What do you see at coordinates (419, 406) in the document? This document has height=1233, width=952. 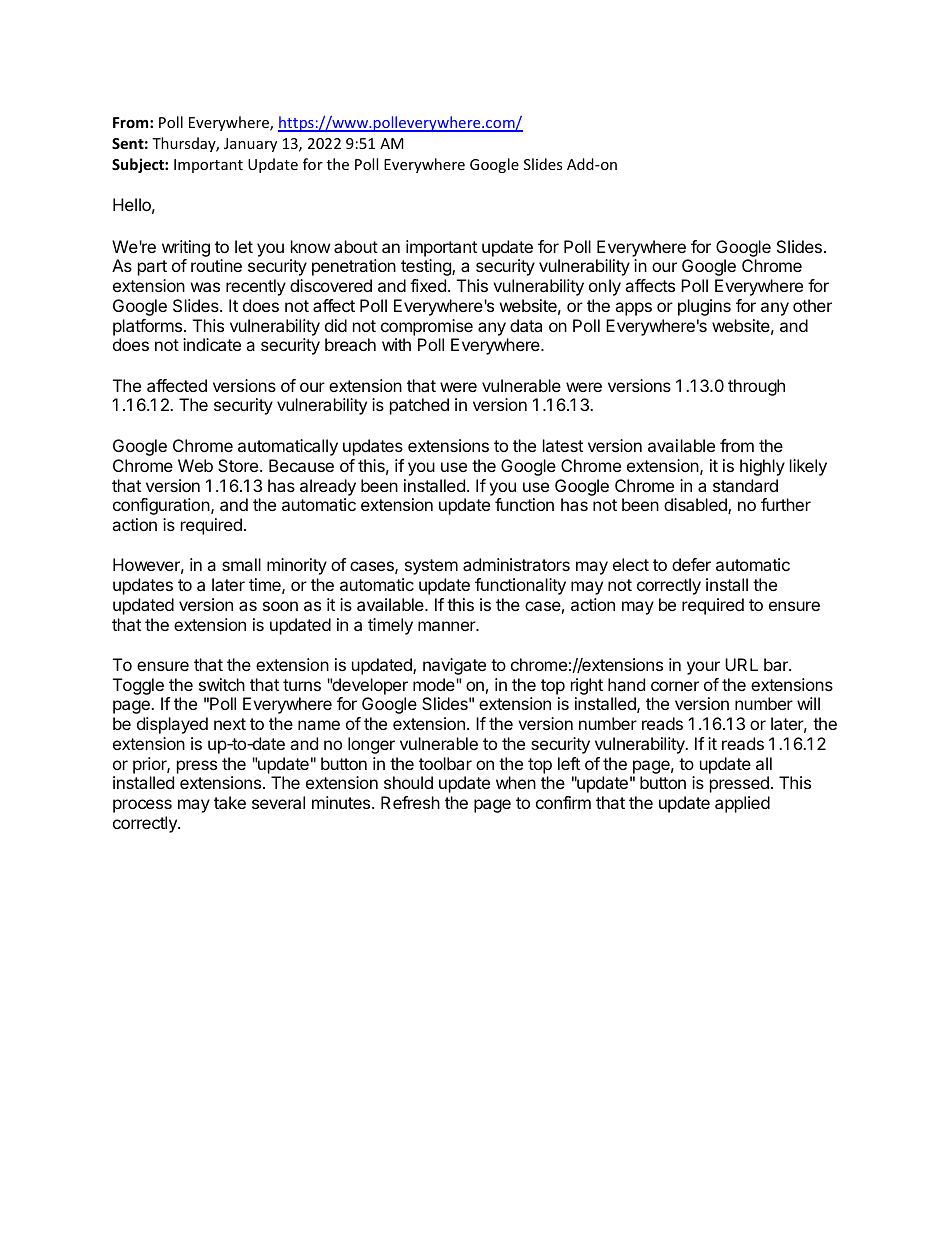 I see `patched` at bounding box center [419, 406].
